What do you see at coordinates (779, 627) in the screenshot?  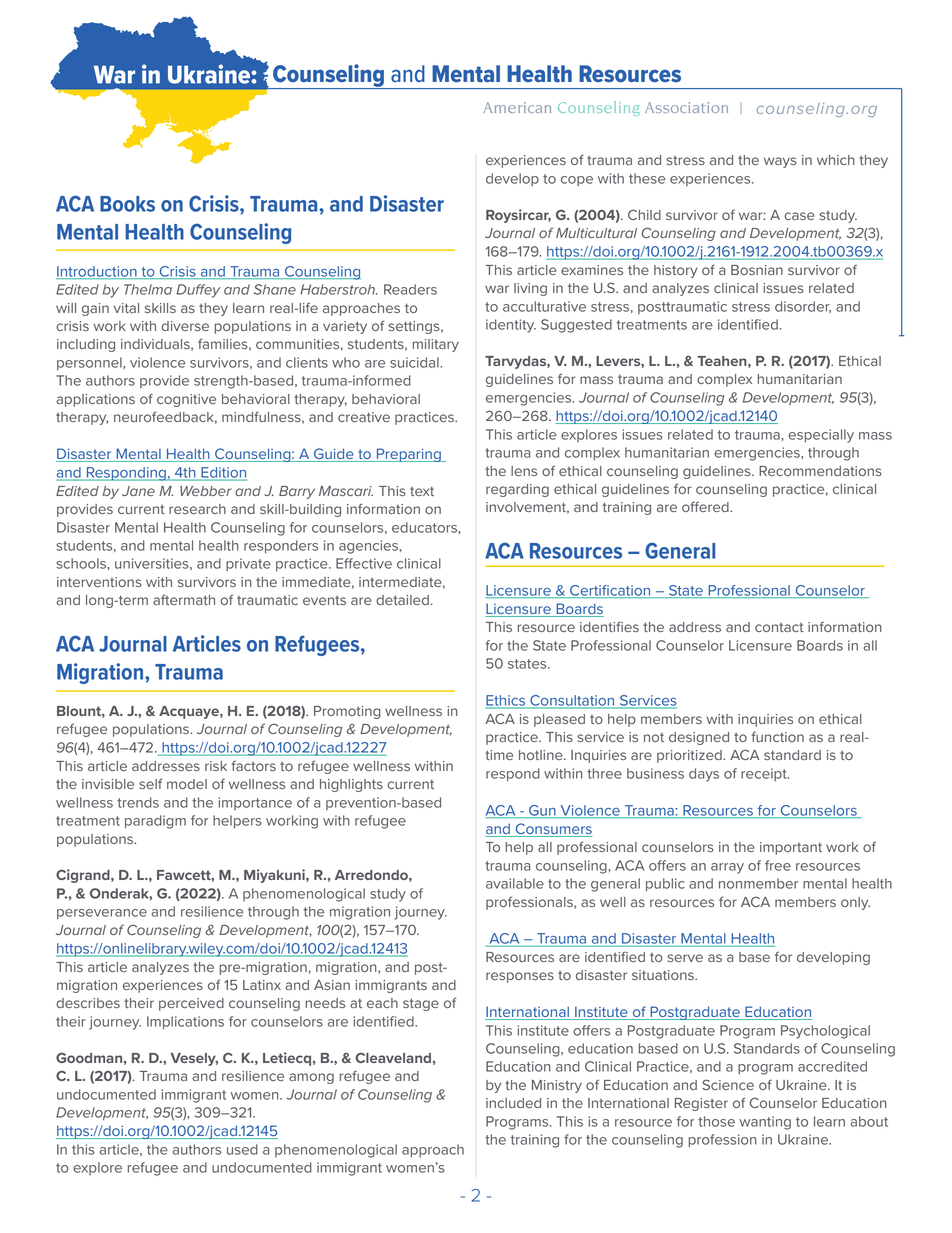 I see `contact` at bounding box center [779, 627].
